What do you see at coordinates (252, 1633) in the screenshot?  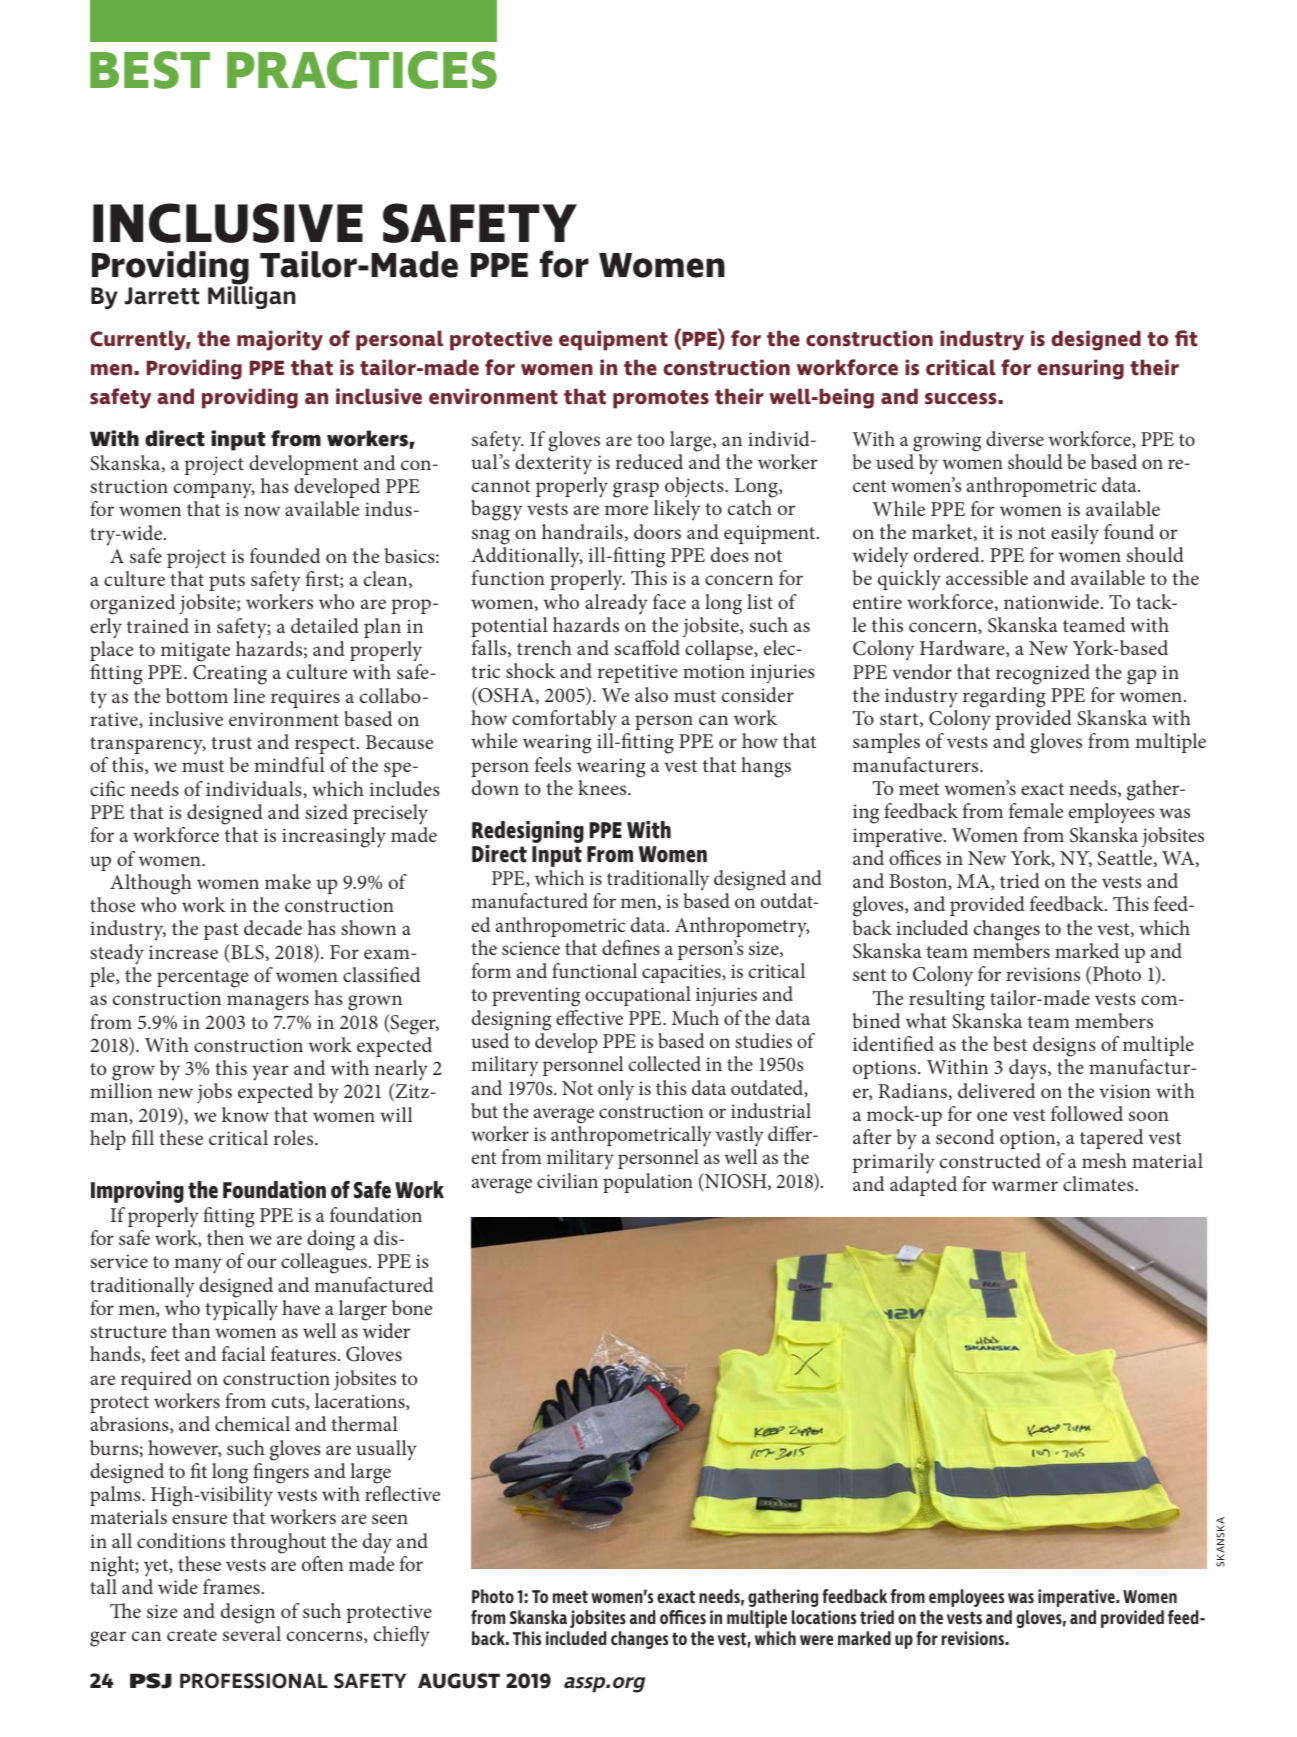 I see `several` at bounding box center [252, 1633].
